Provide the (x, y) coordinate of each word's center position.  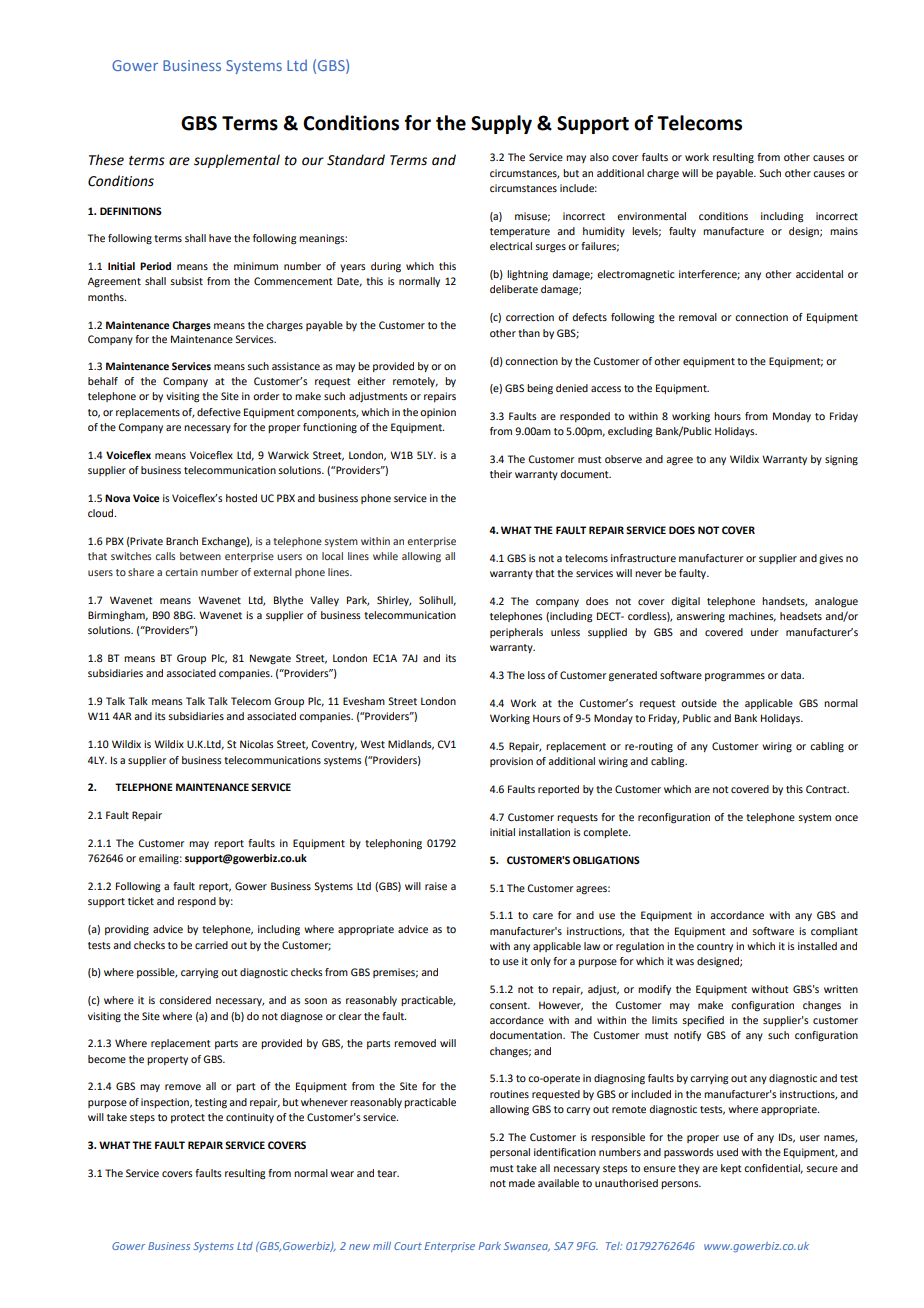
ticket (141, 901)
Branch (182, 541)
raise (436, 886)
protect (188, 1118)
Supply (501, 124)
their (501, 474)
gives (831, 559)
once (846, 818)
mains (844, 231)
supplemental (237, 161)
